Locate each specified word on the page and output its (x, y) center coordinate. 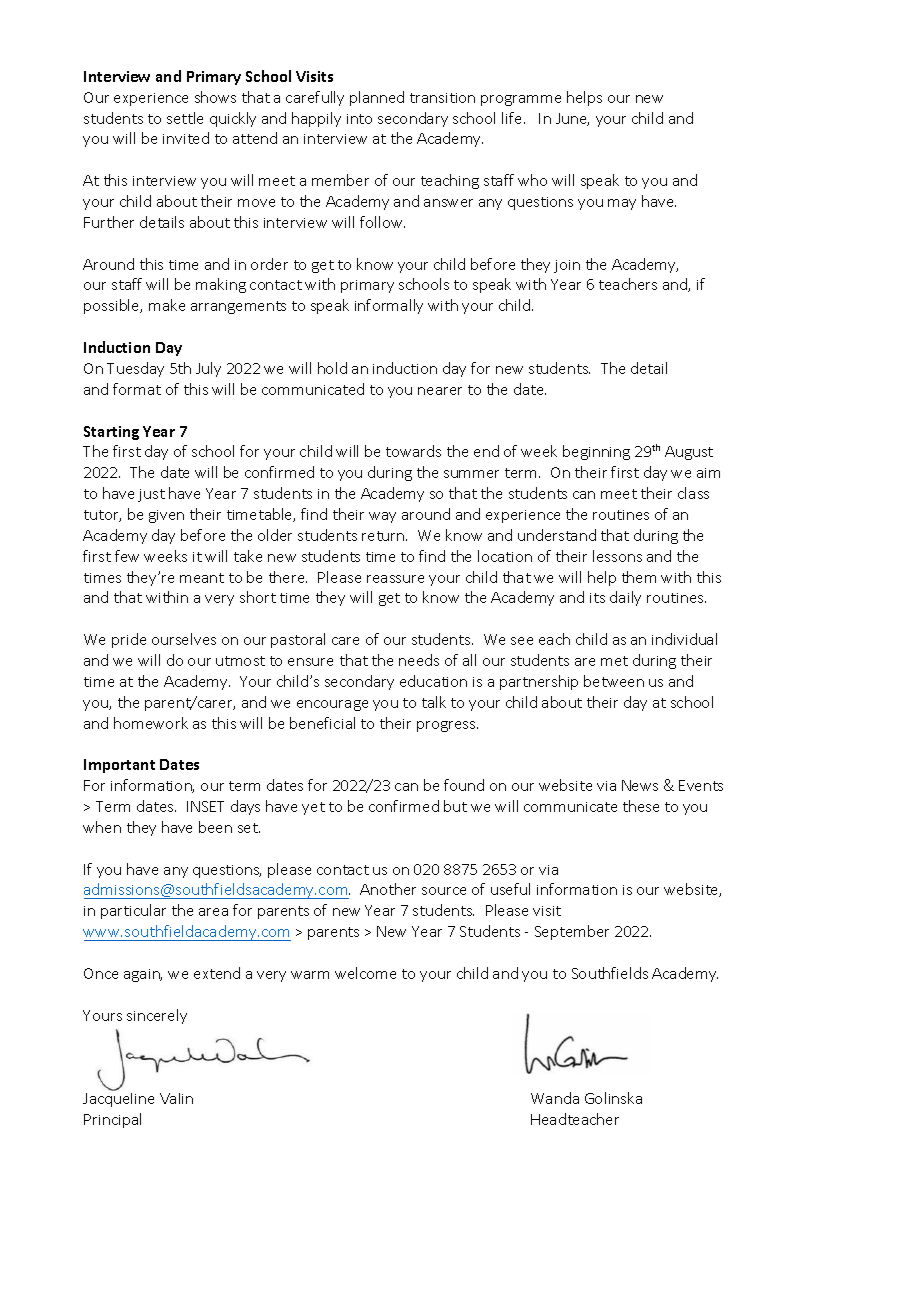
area (213, 912)
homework (151, 723)
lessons (617, 556)
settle (185, 118)
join (567, 266)
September (572, 932)
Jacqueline (118, 1098)
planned (377, 98)
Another (388, 889)
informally (389, 306)
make (167, 305)
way (382, 517)
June (572, 119)
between (614, 681)
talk (434, 702)
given (166, 516)
